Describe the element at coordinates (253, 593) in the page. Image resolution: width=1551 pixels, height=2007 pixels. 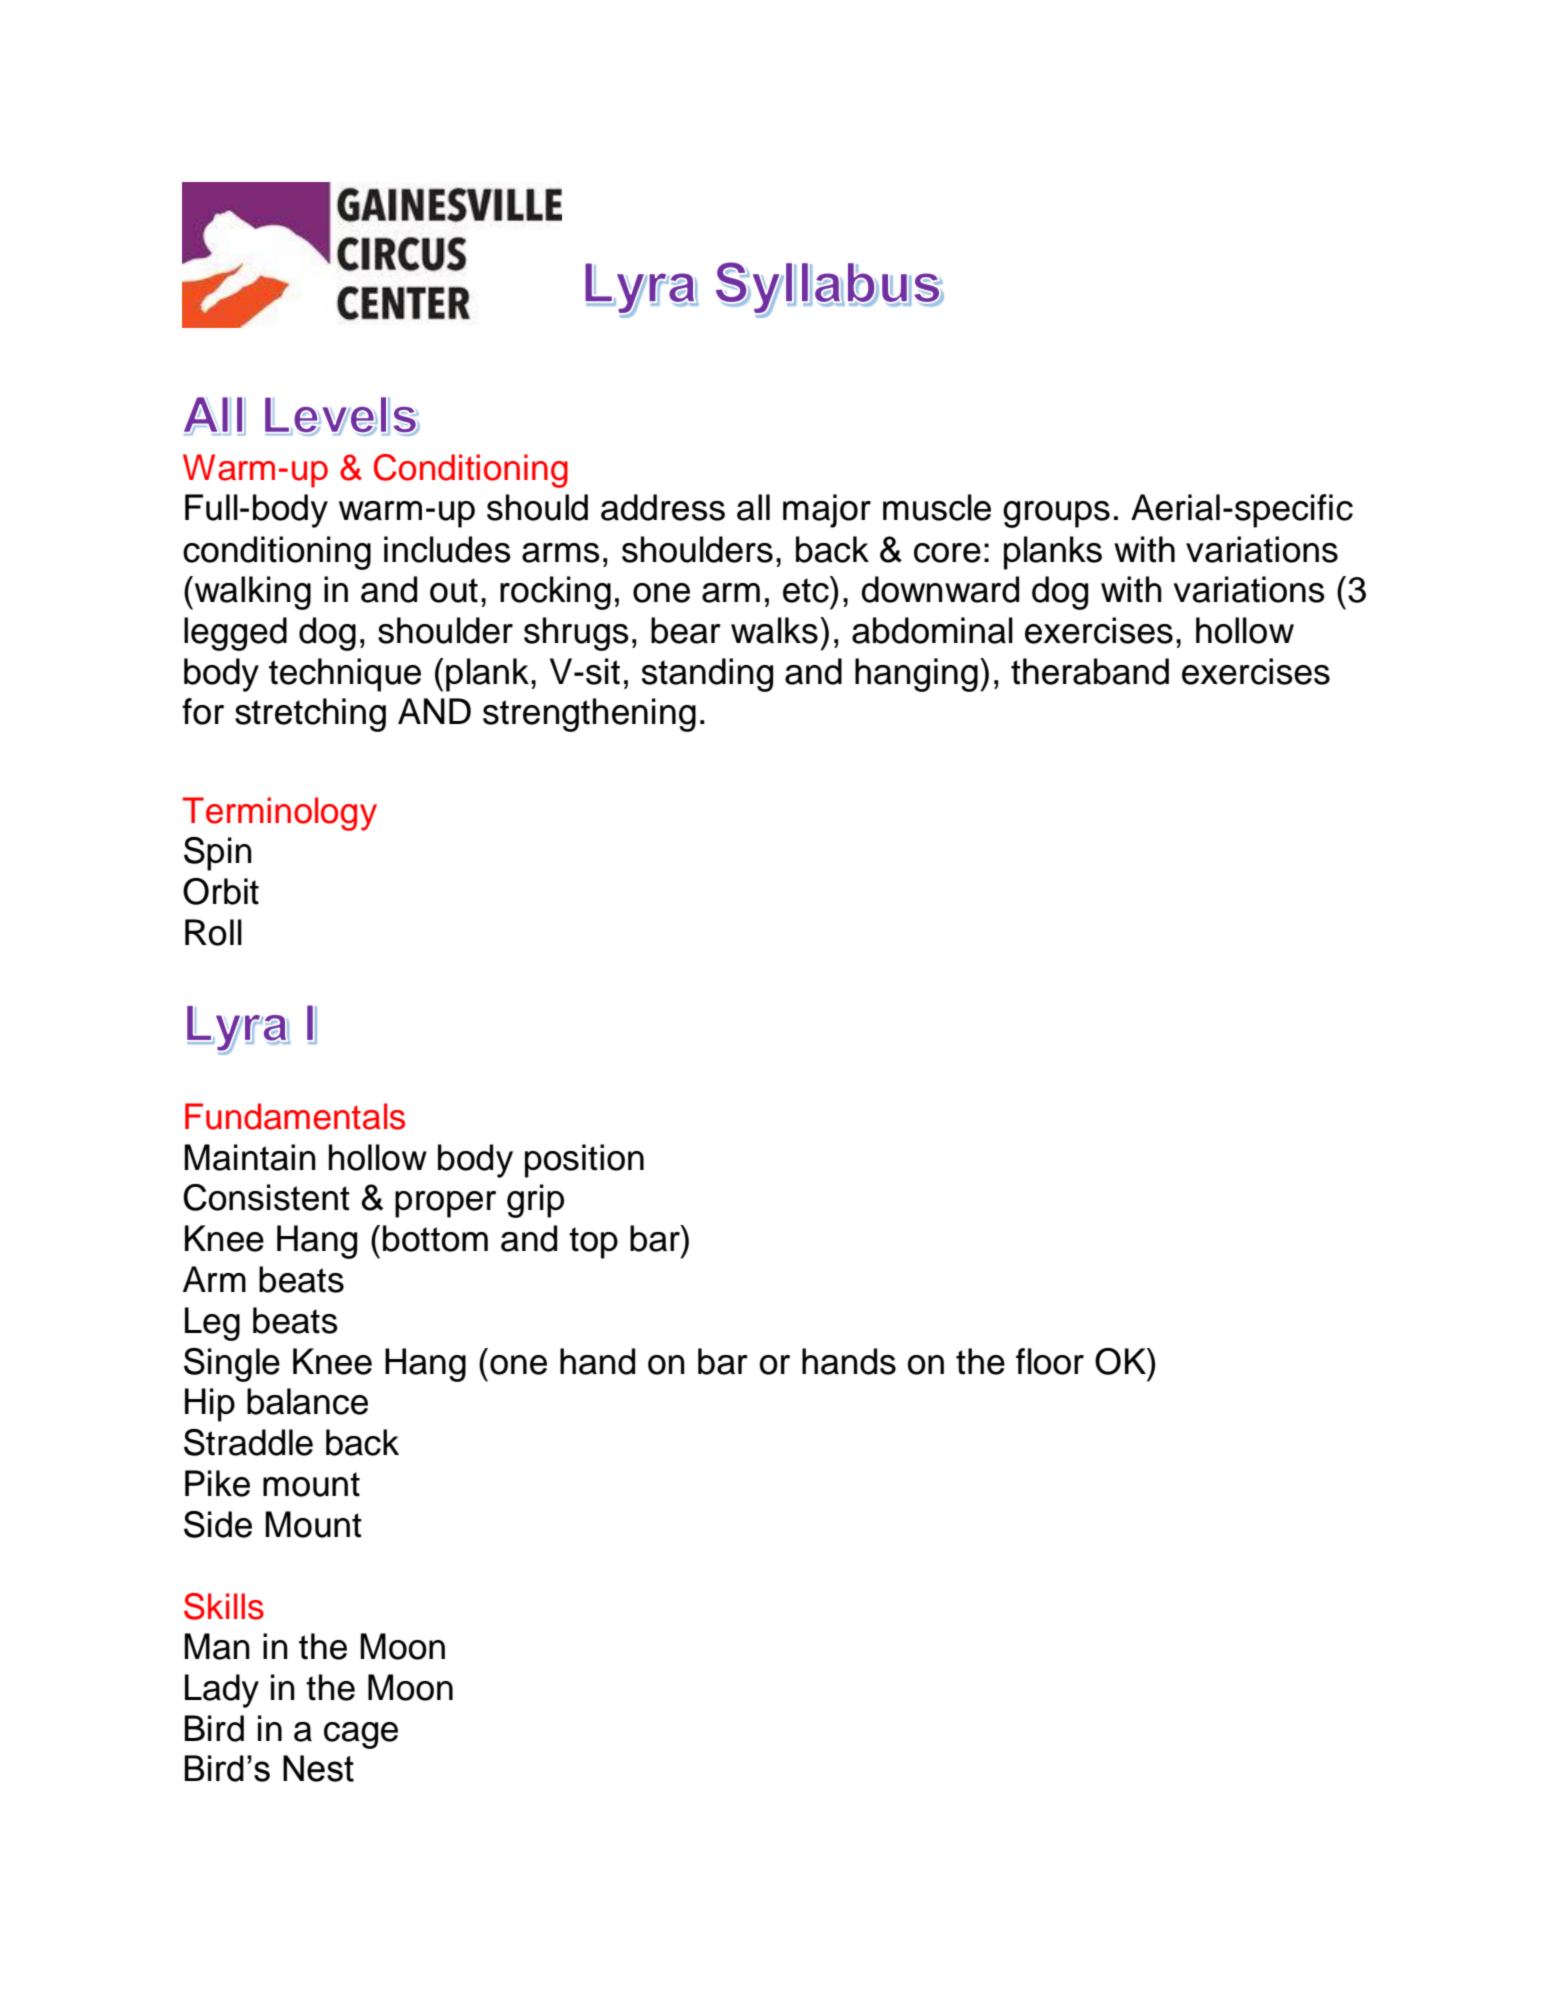
I see `walking` at that location.
